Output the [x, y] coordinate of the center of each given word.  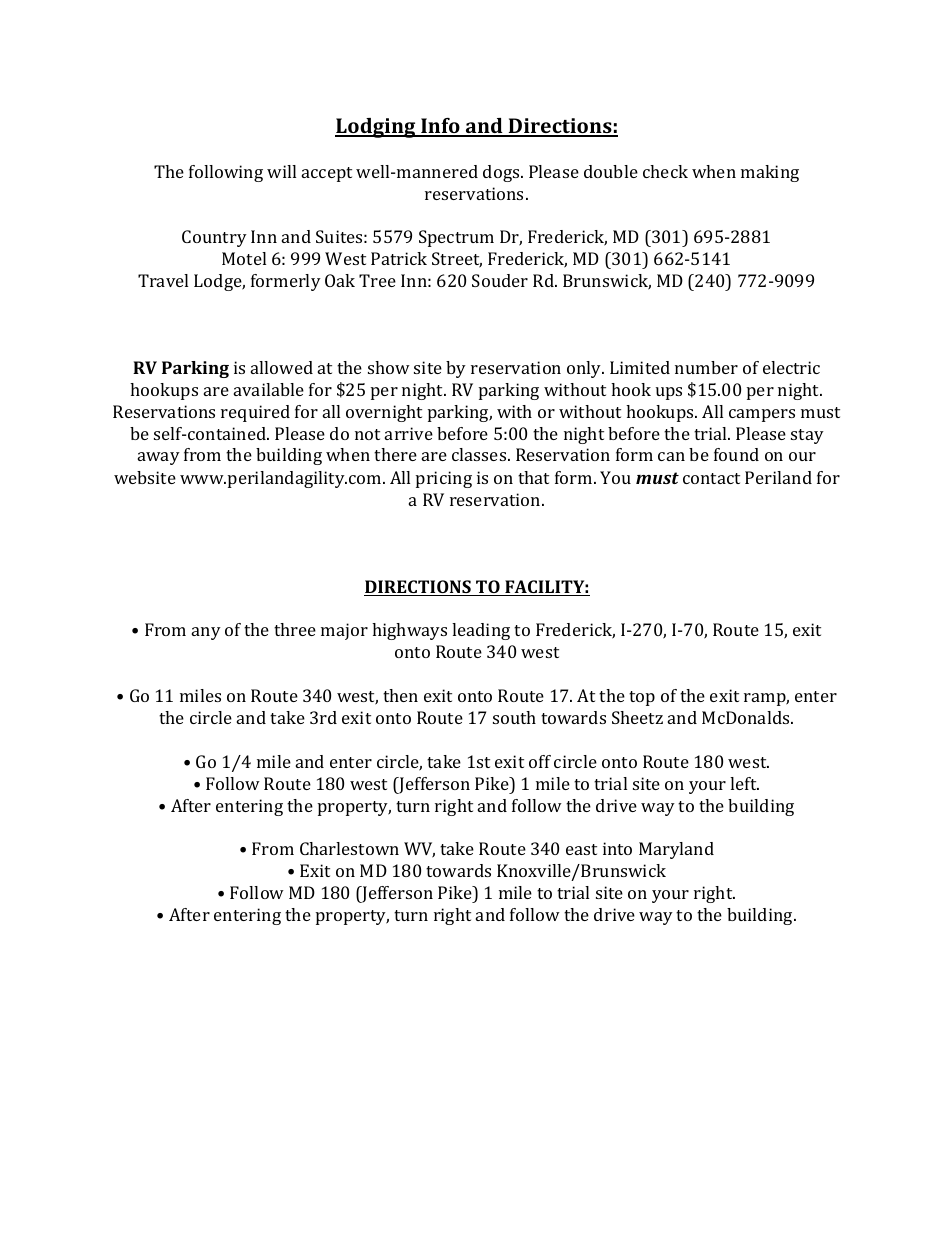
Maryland [676, 850]
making [770, 173]
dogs [502, 173]
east [581, 849]
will [281, 171]
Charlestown [349, 848]
